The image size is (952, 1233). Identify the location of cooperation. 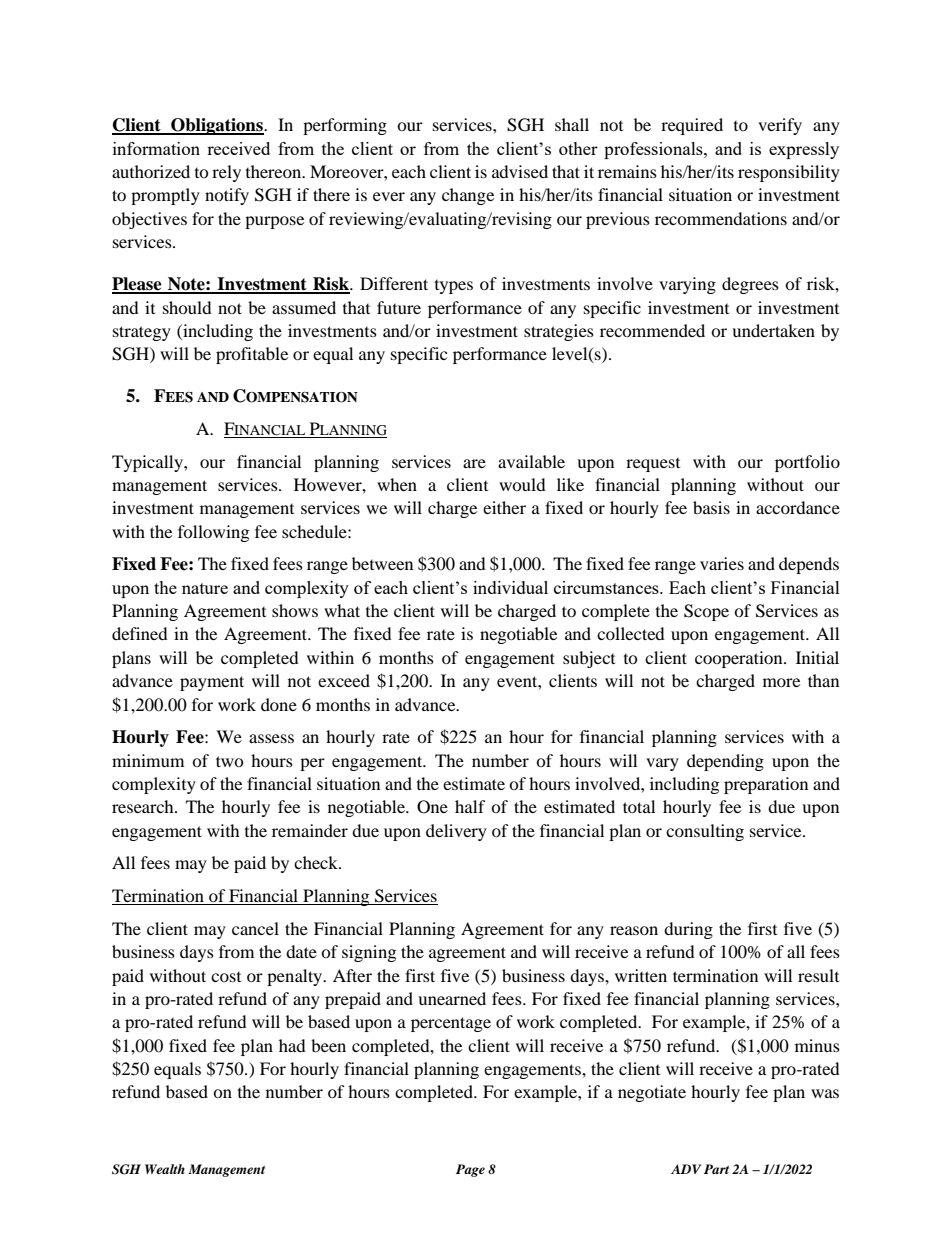
(740, 659).
